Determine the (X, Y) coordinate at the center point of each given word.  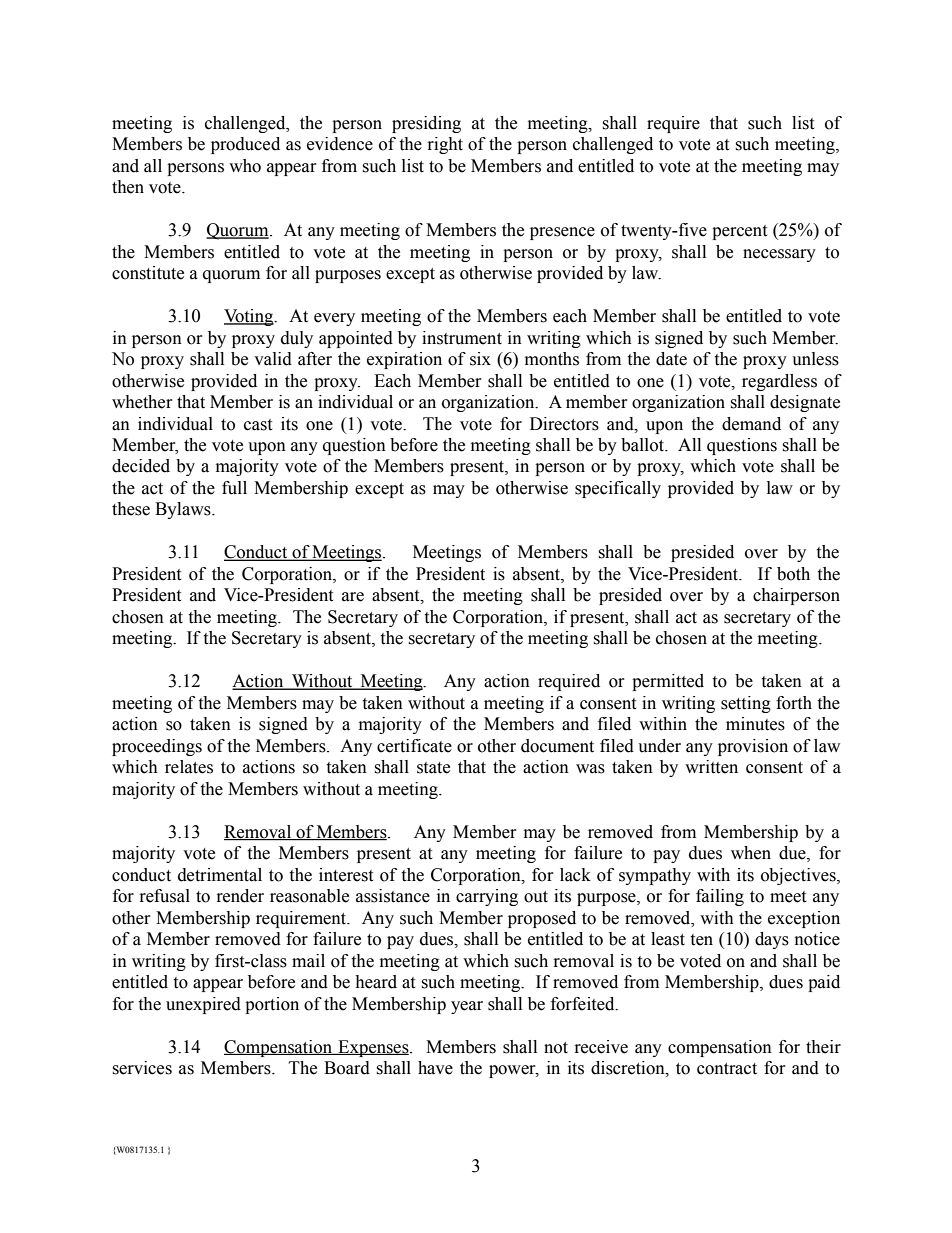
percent (739, 232)
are (353, 597)
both (793, 574)
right (445, 145)
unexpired (203, 1005)
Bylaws (184, 510)
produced (245, 145)
